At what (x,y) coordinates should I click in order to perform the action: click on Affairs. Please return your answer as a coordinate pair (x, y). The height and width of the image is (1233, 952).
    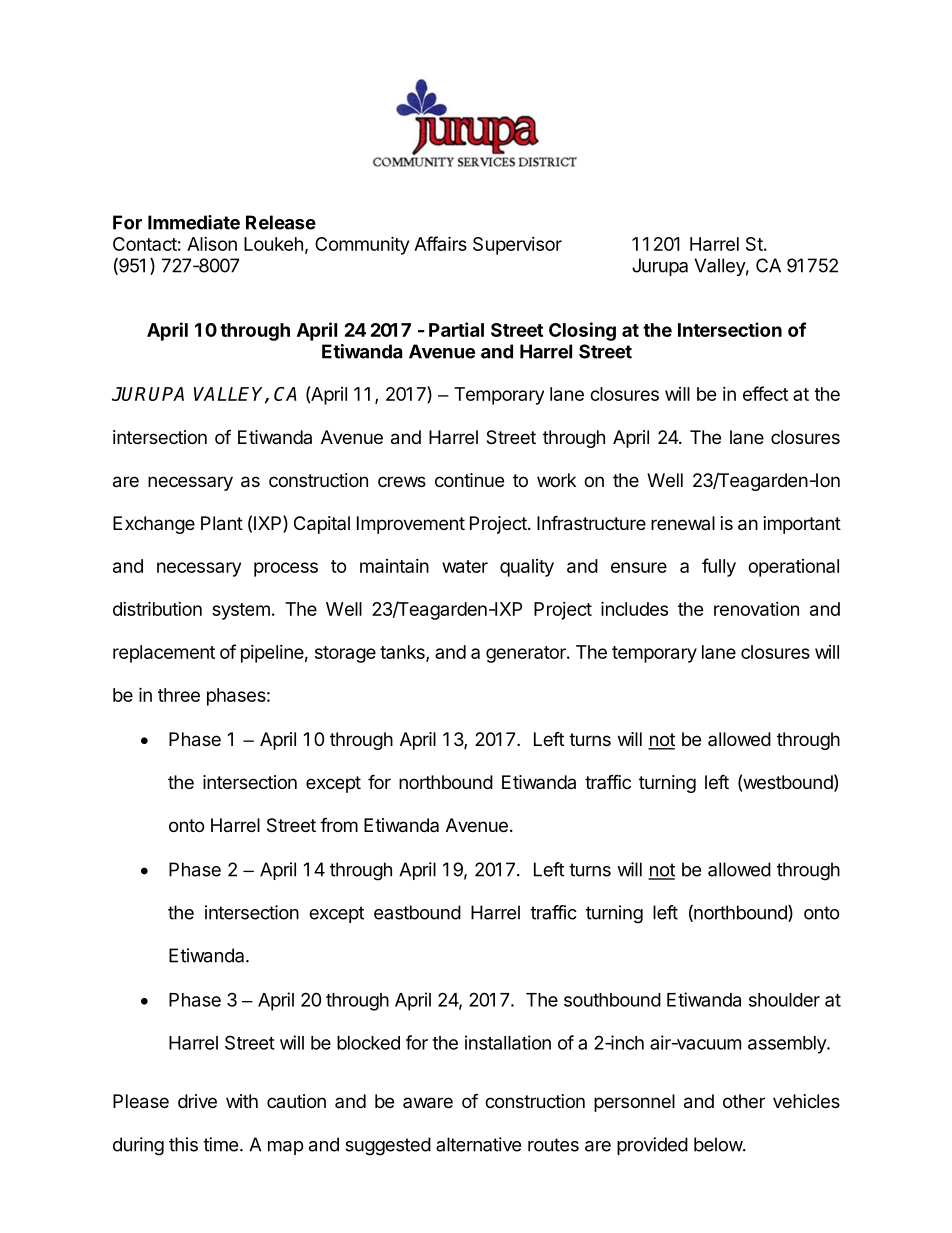
    Looking at the image, I should click on (440, 243).
